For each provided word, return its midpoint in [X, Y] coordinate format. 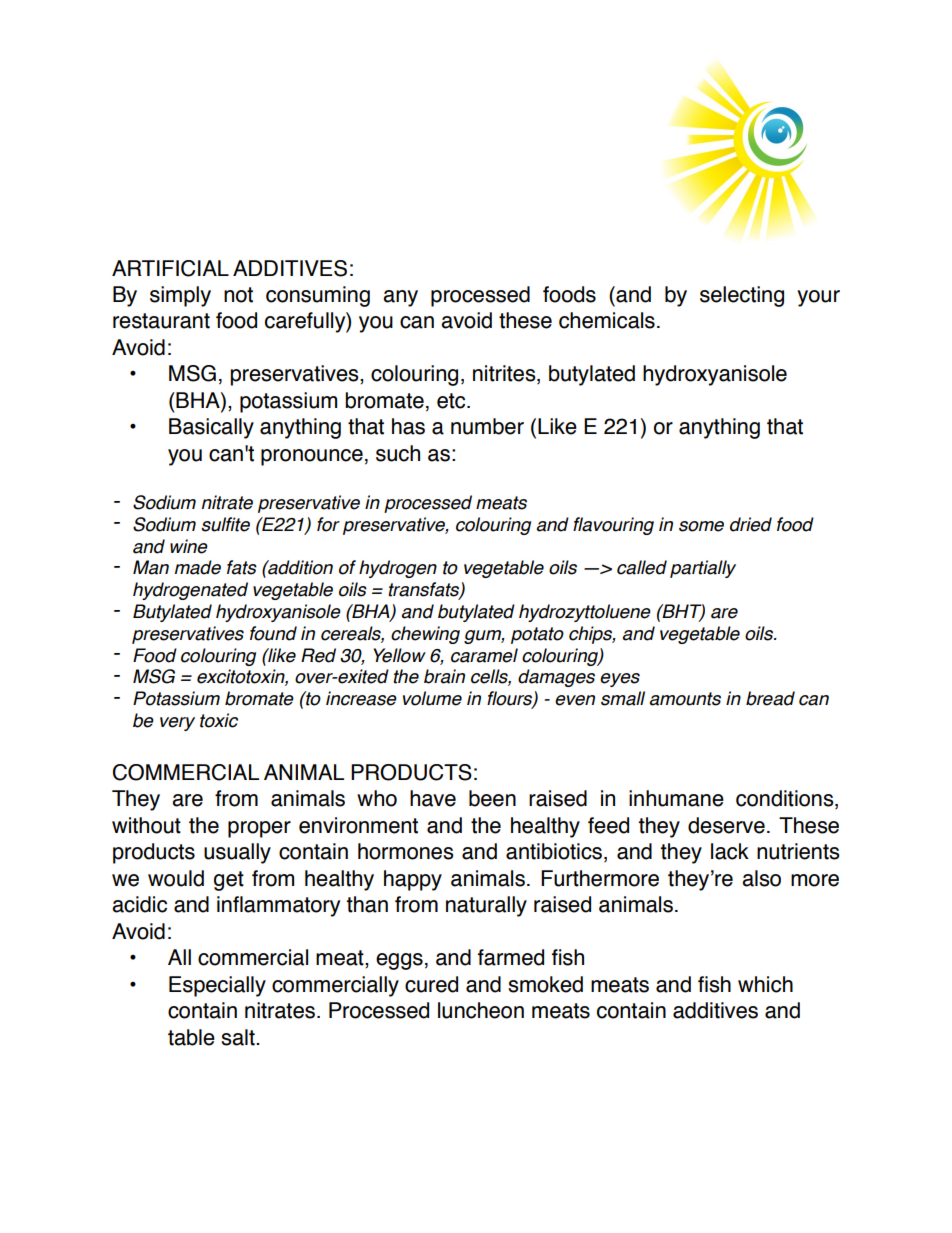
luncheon [481, 1010]
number [487, 426]
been [492, 798]
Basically [211, 428]
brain [444, 676]
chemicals [607, 320]
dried [751, 524]
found [273, 633]
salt [239, 1037]
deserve [726, 825]
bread [770, 698]
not [238, 295]
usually [237, 853]
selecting [742, 296]
